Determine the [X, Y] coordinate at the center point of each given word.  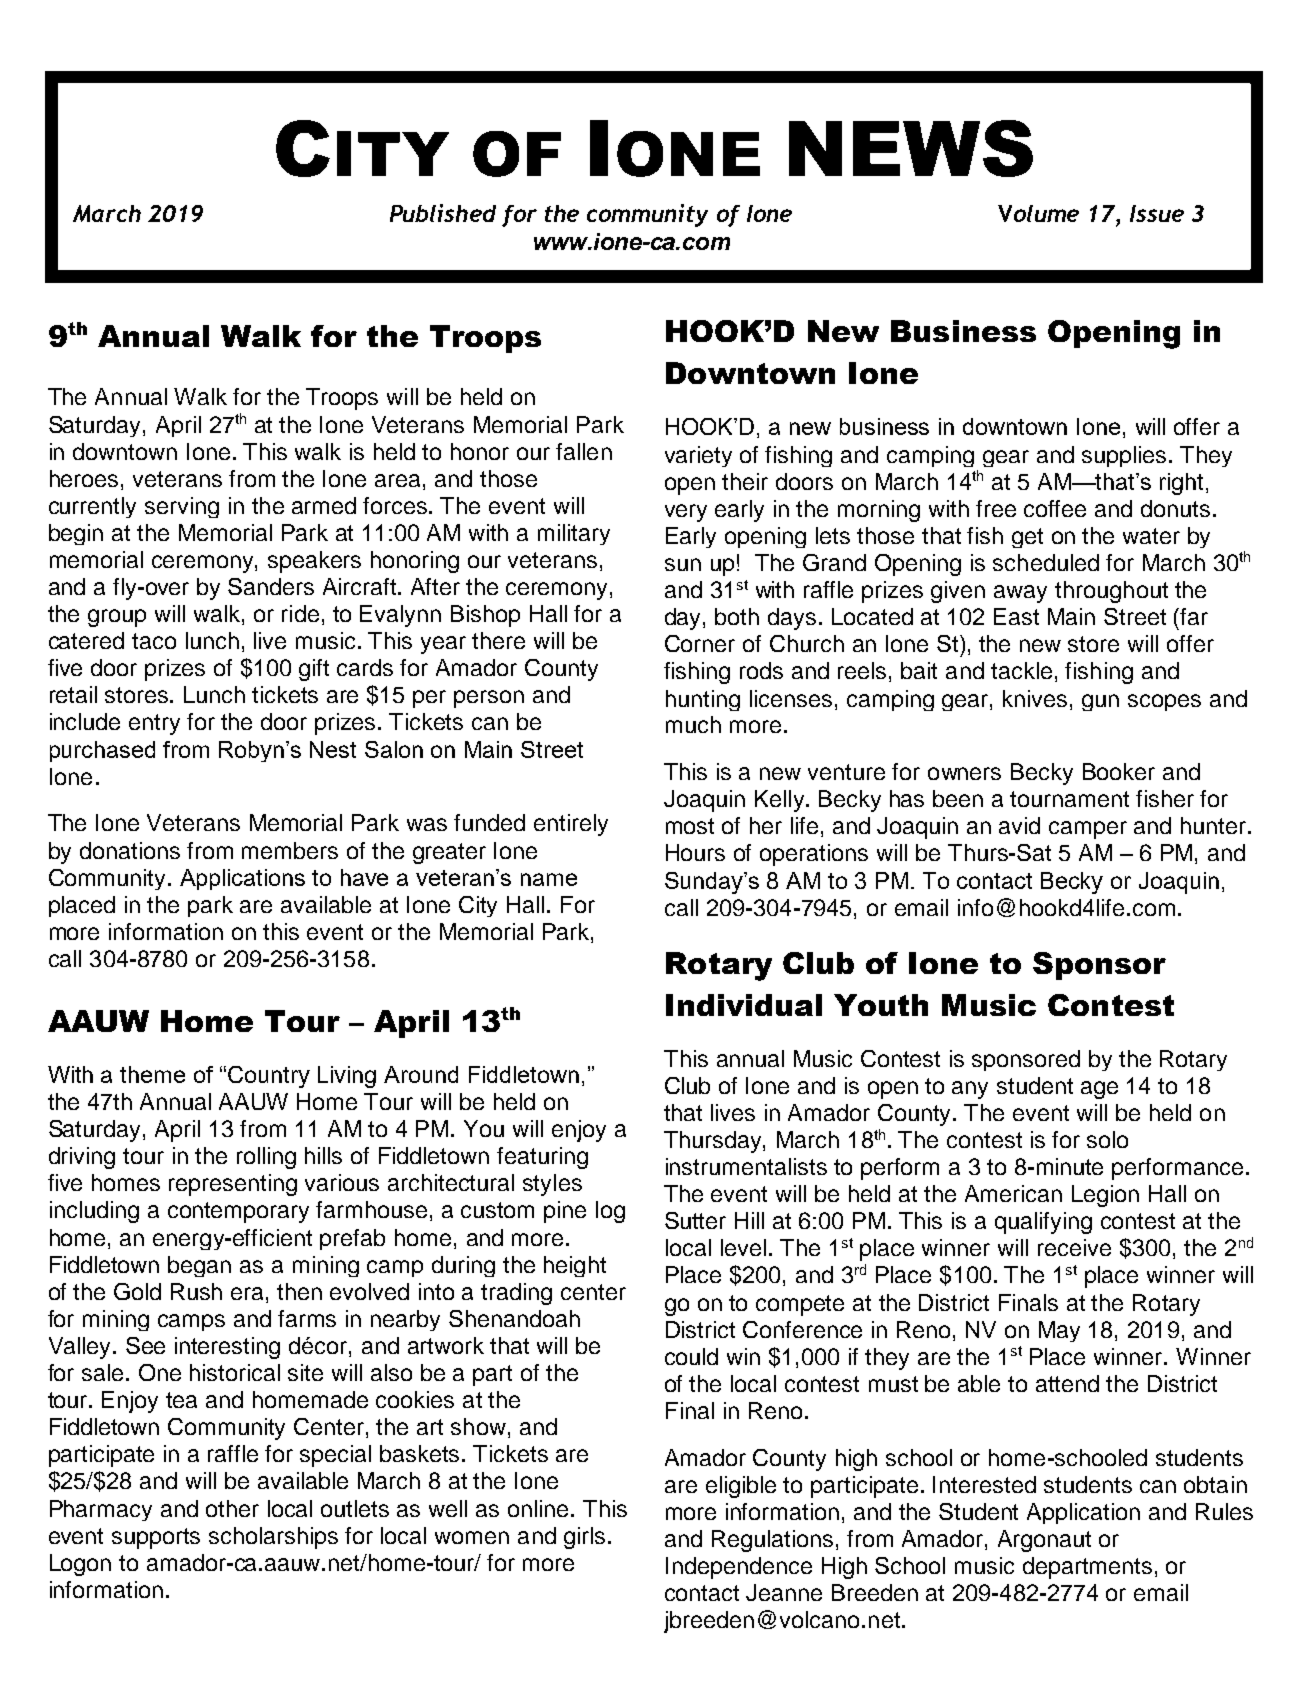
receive [1074, 1247]
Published [443, 213]
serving [182, 507]
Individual [744, 1005]
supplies [1126, 456]
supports [156, 1538]
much [693, 724]
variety [698, 456]
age [1099, 1090]
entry [154, 724]
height [575, 1266]
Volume [1038, 213]
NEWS [911, 148]
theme [152, 1074]
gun [1100, 702]
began [199, 1266]
